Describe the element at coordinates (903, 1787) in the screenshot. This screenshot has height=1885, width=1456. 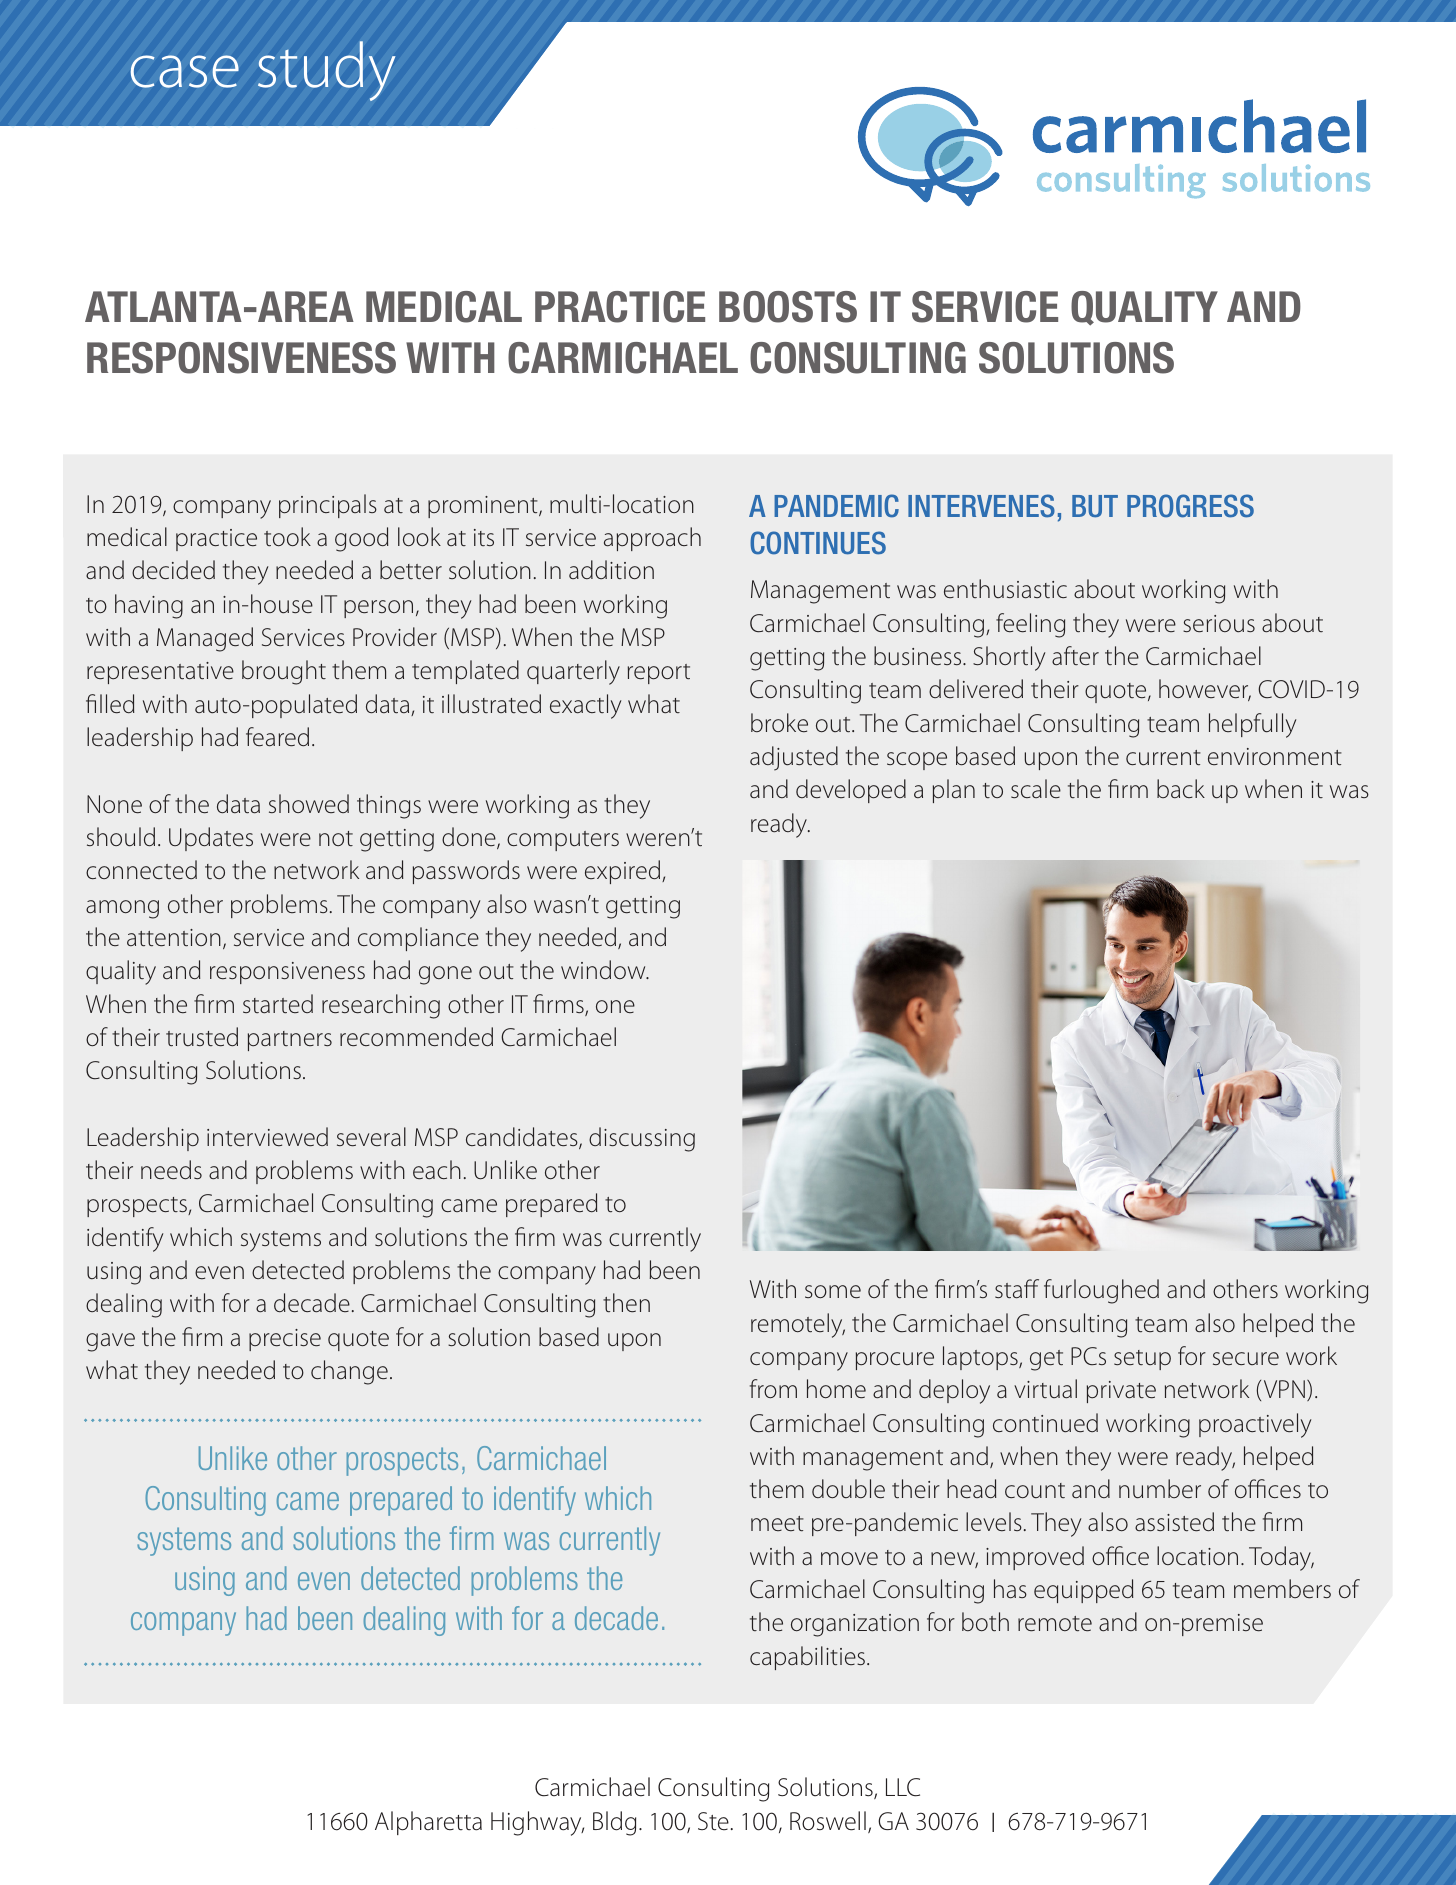
I see `LLC` at that location.
